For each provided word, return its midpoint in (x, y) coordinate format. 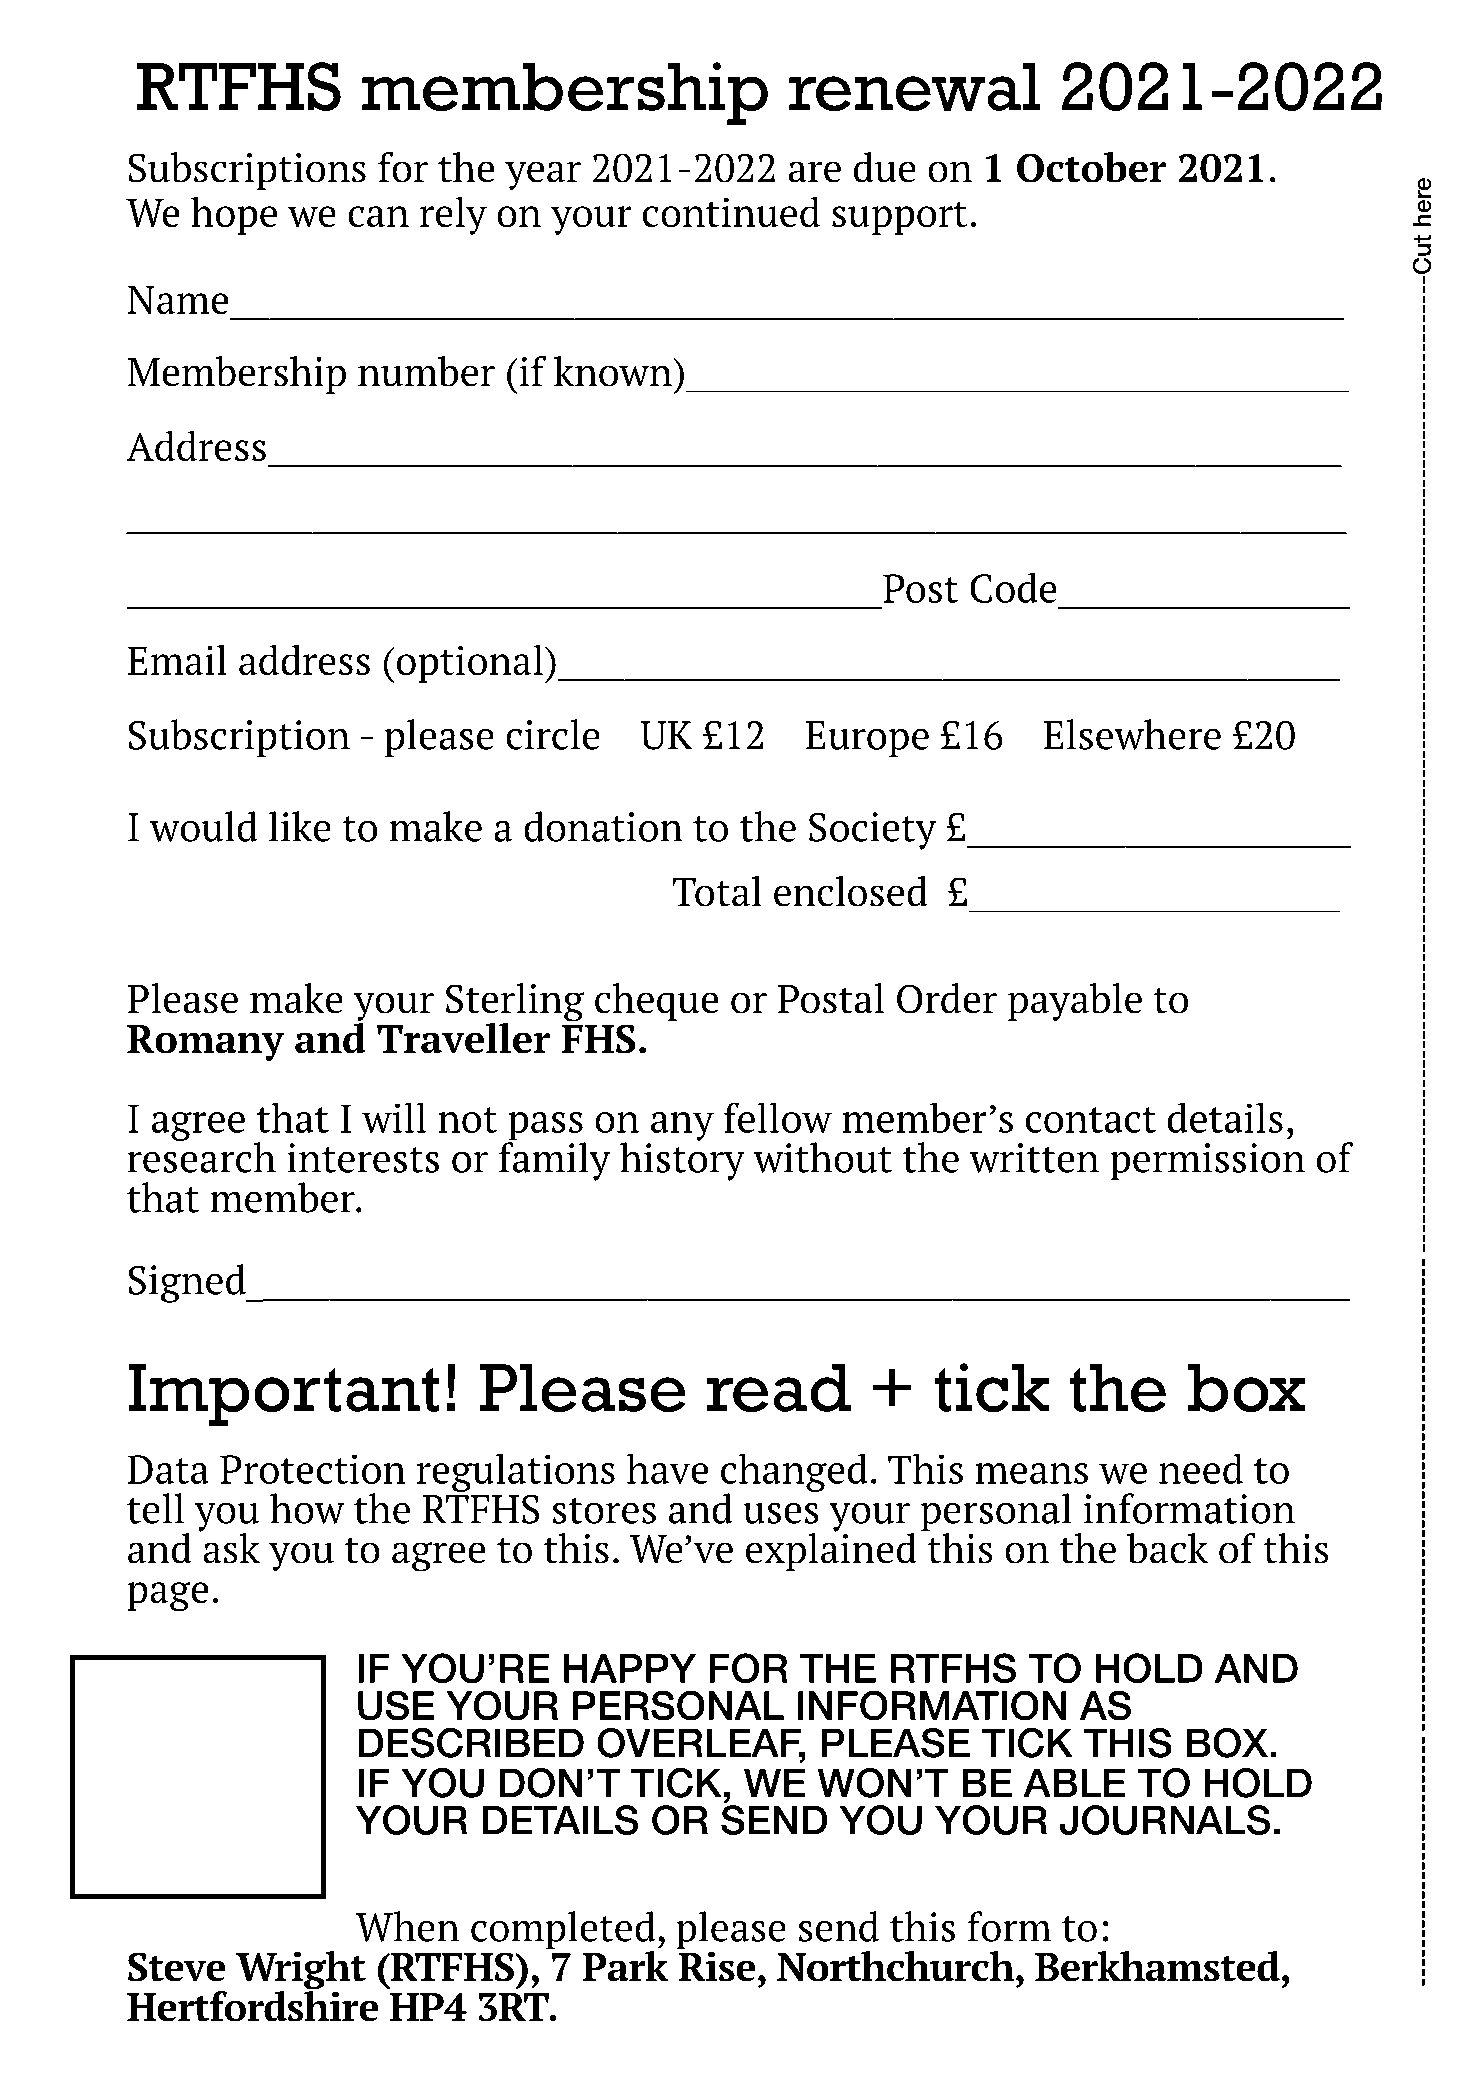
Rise (716, 1966)
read (778, 1388)
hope (234, 216)
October (1091, 167)
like (300, 826)
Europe (867, 739)
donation (603, 826)
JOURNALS (1165, 1820)
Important (283, 1395)
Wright (301, 1971)
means (1032, 1473)
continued (731, 212)
